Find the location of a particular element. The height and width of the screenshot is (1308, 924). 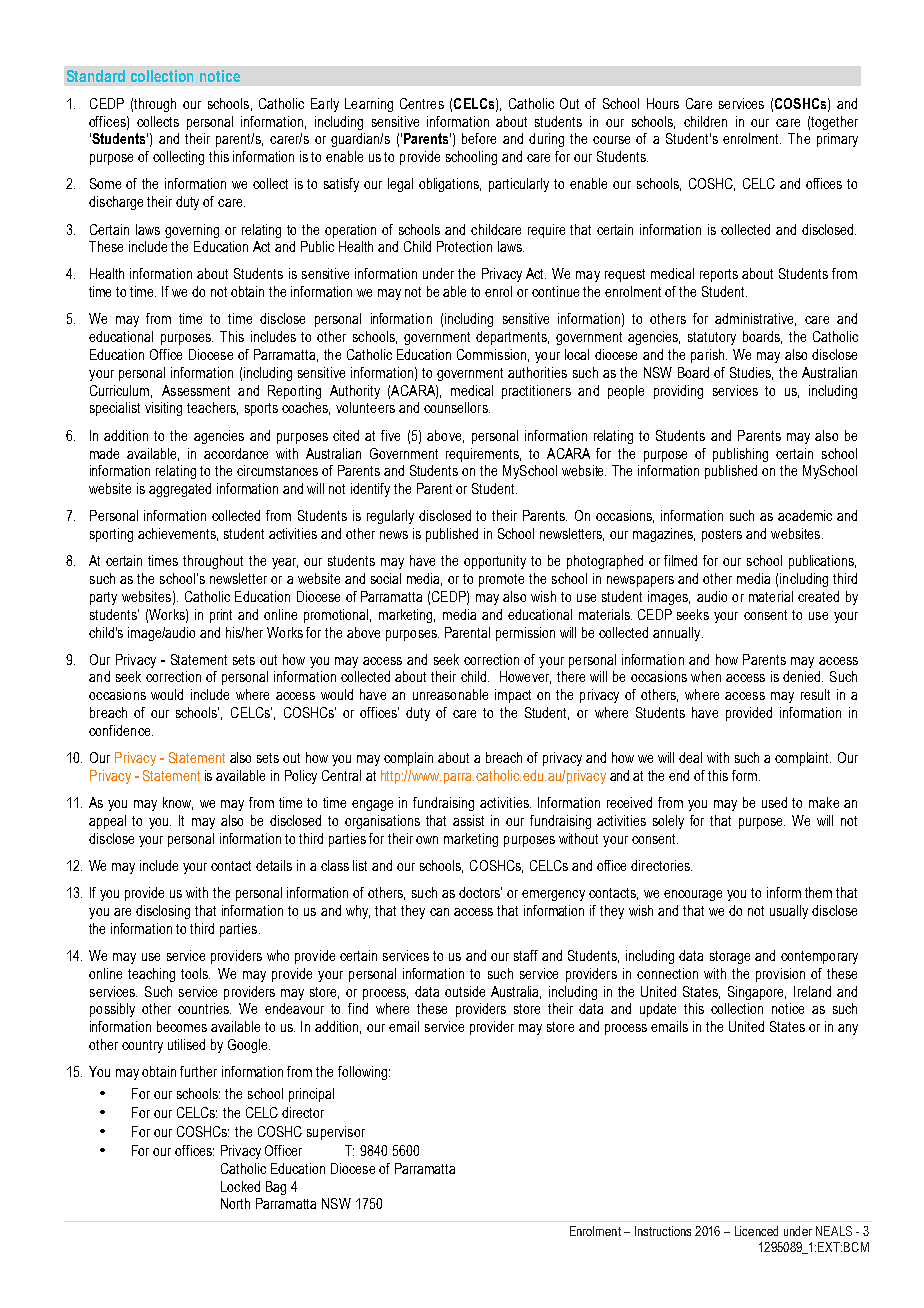

primary is located at coordinates (837, 140).
